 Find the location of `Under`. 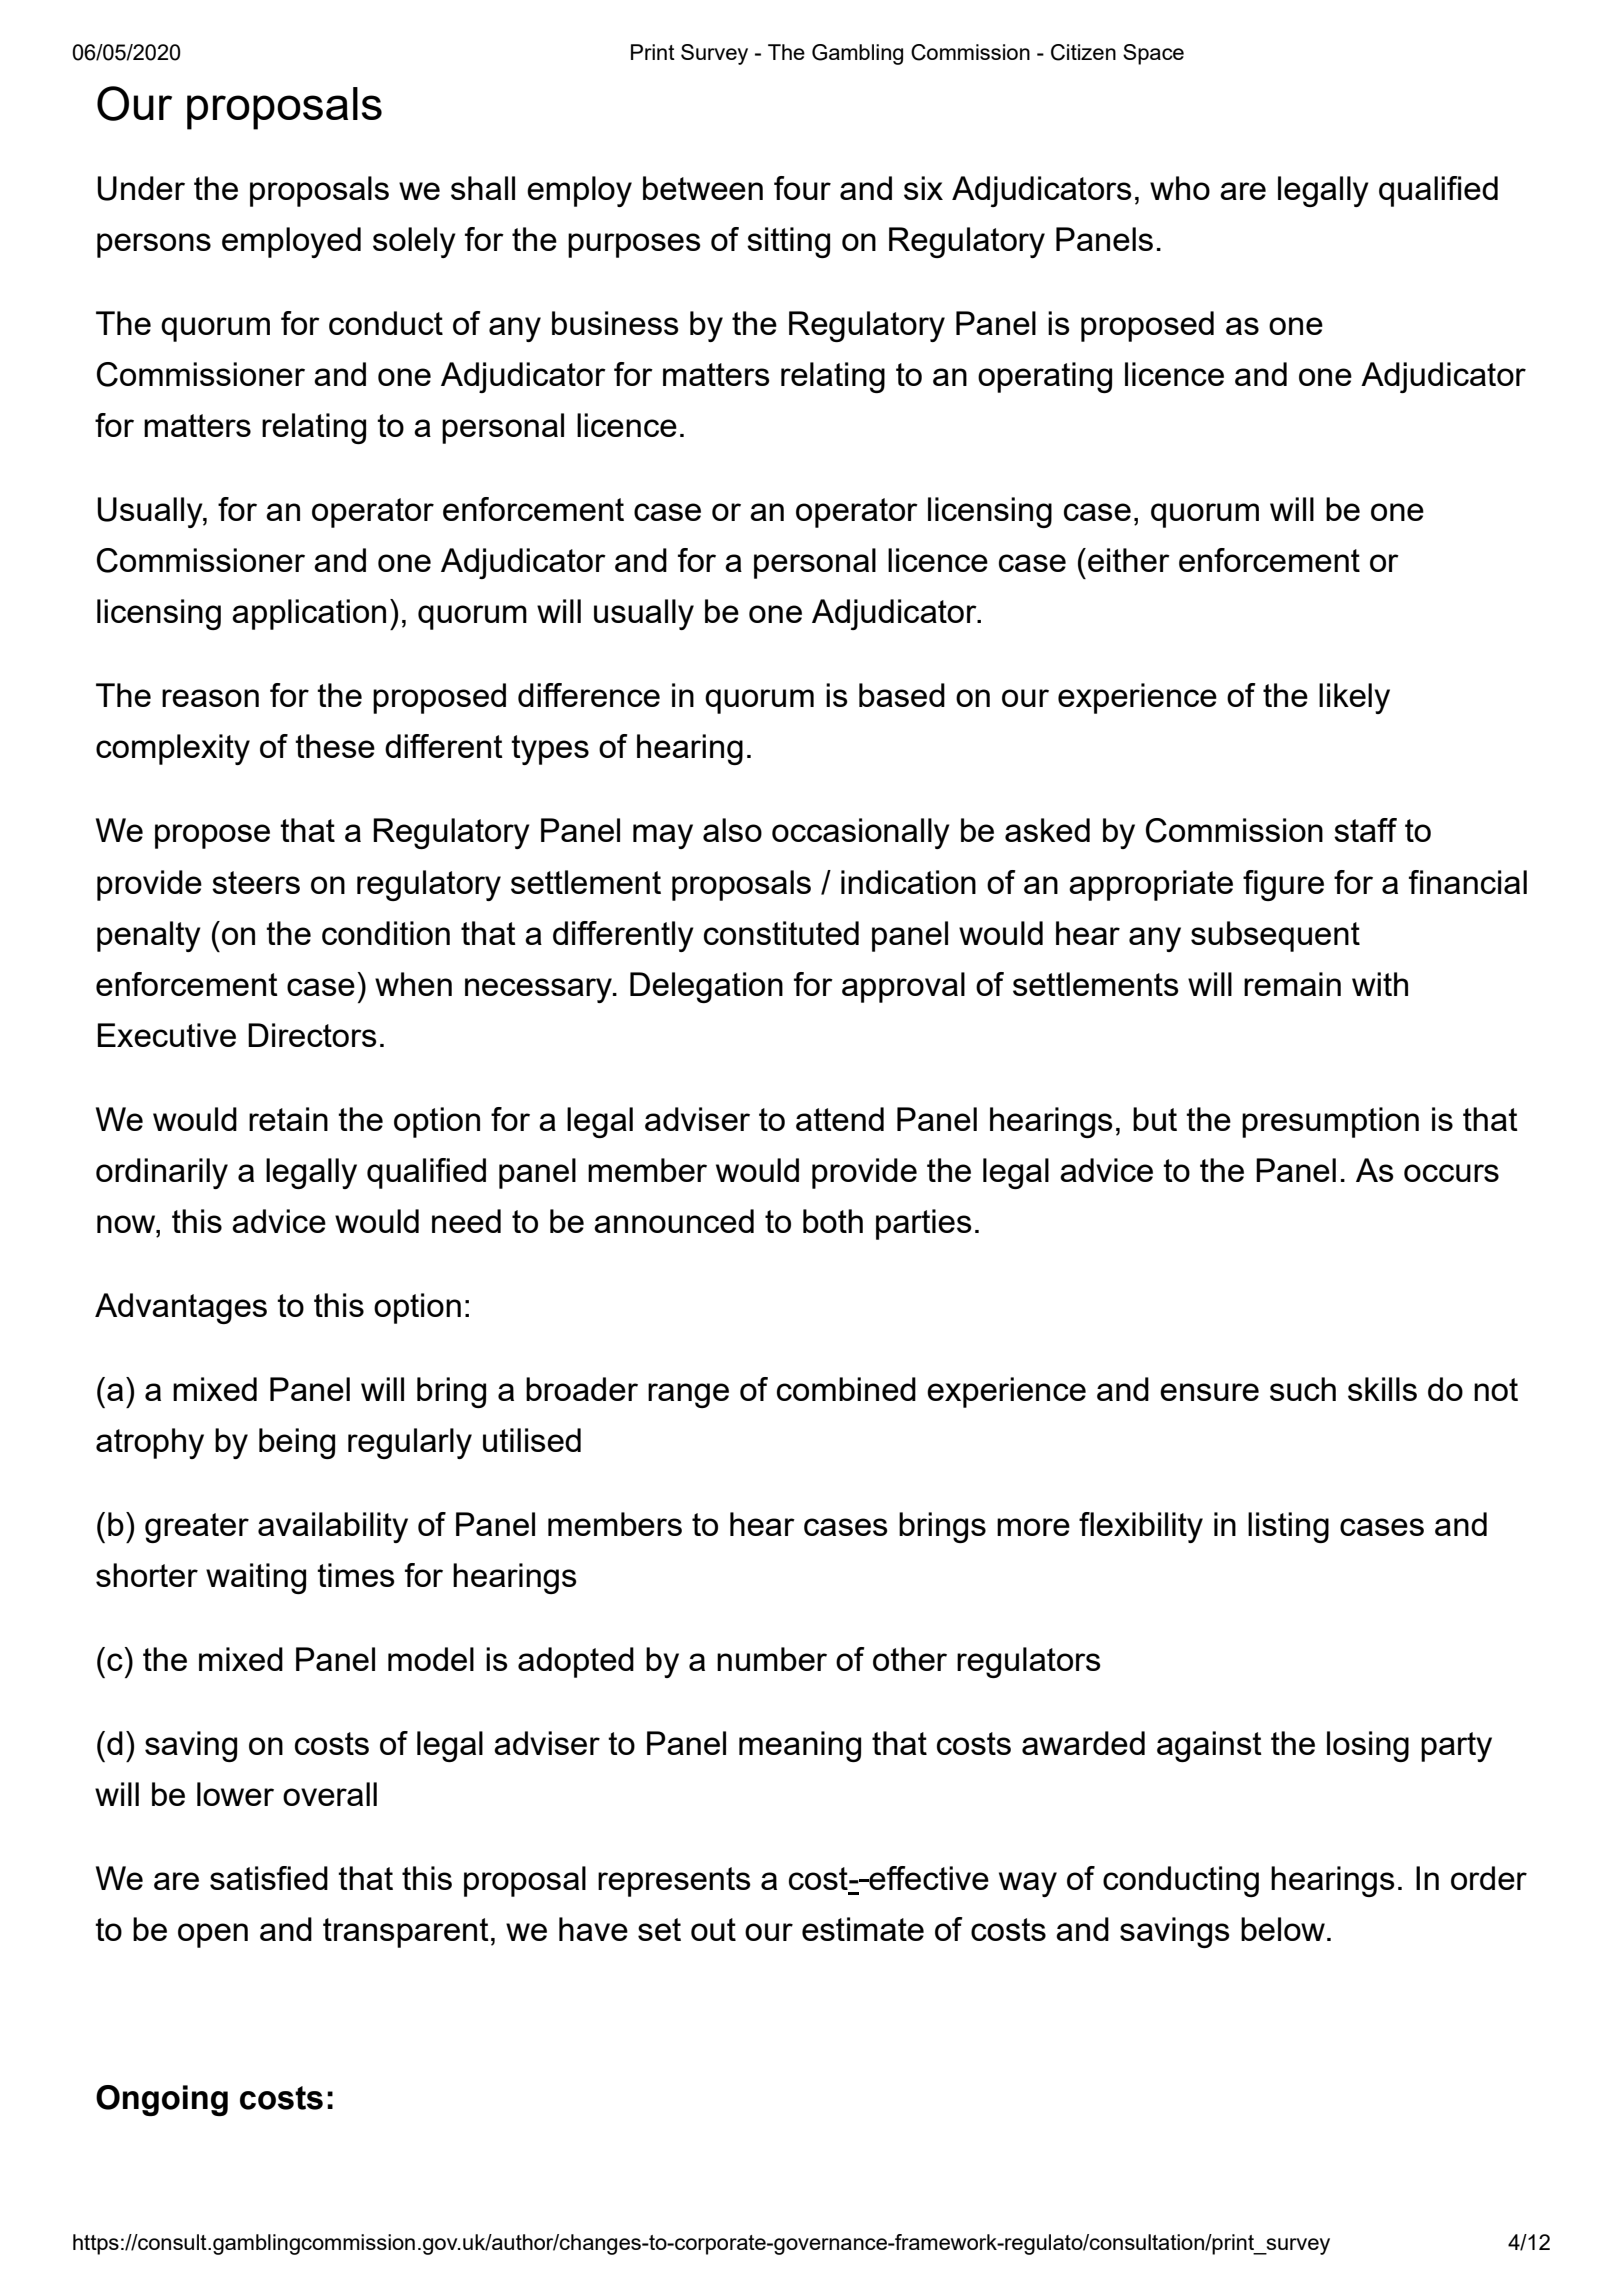

Under is located at coordinates (141, 188).
